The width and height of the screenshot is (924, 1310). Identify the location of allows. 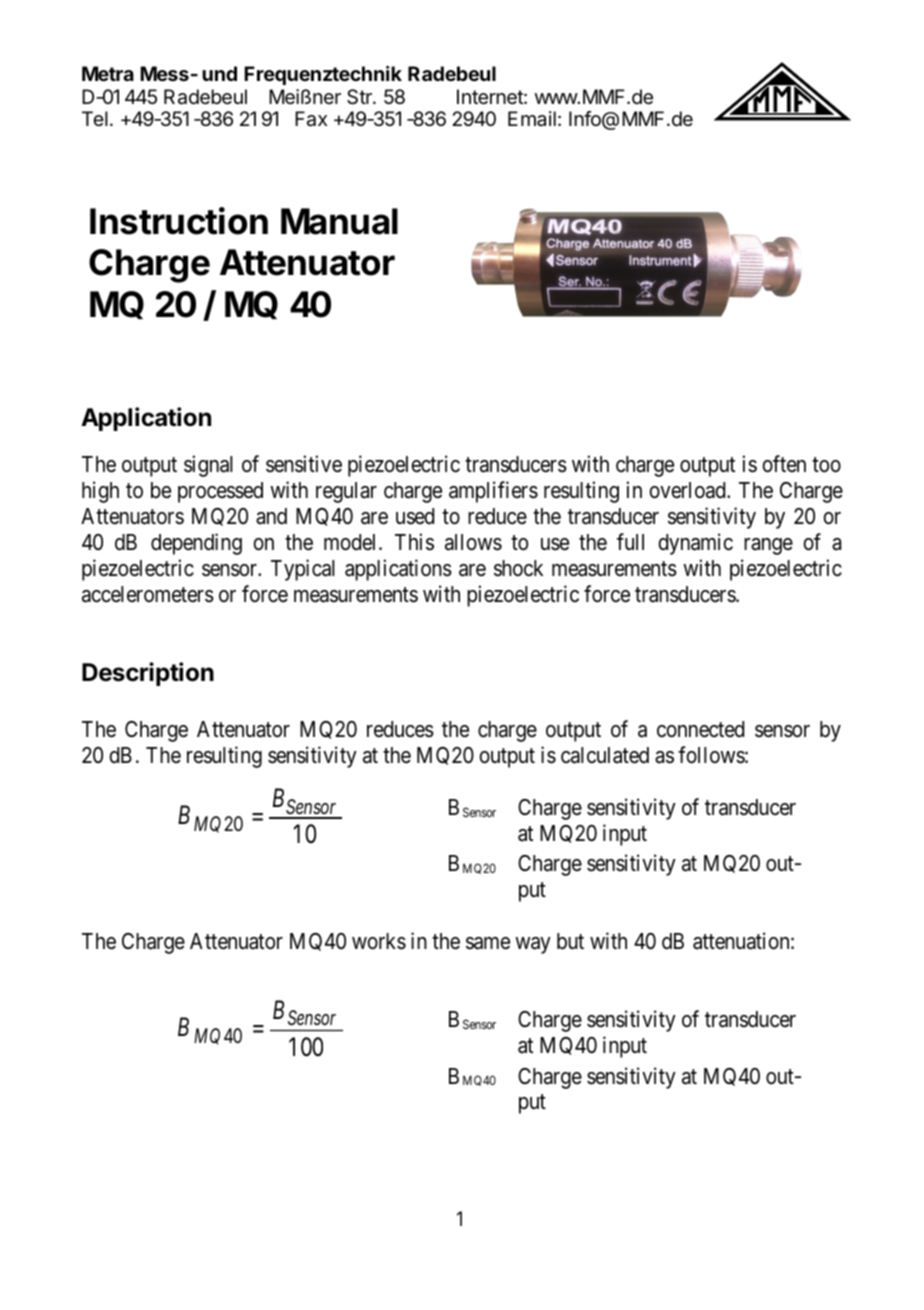
(473, 542).
